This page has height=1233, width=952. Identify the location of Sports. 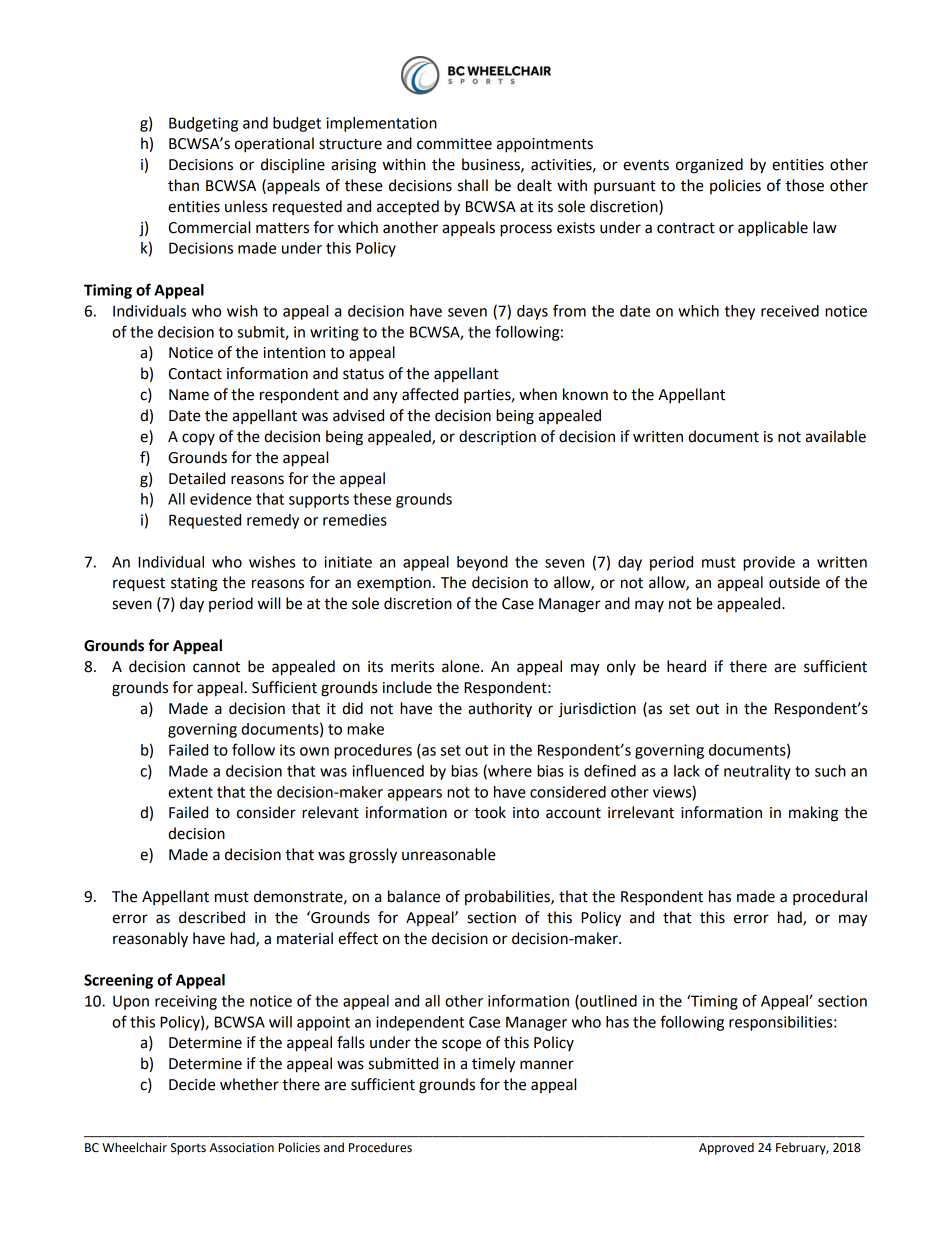
(188, 1149).
